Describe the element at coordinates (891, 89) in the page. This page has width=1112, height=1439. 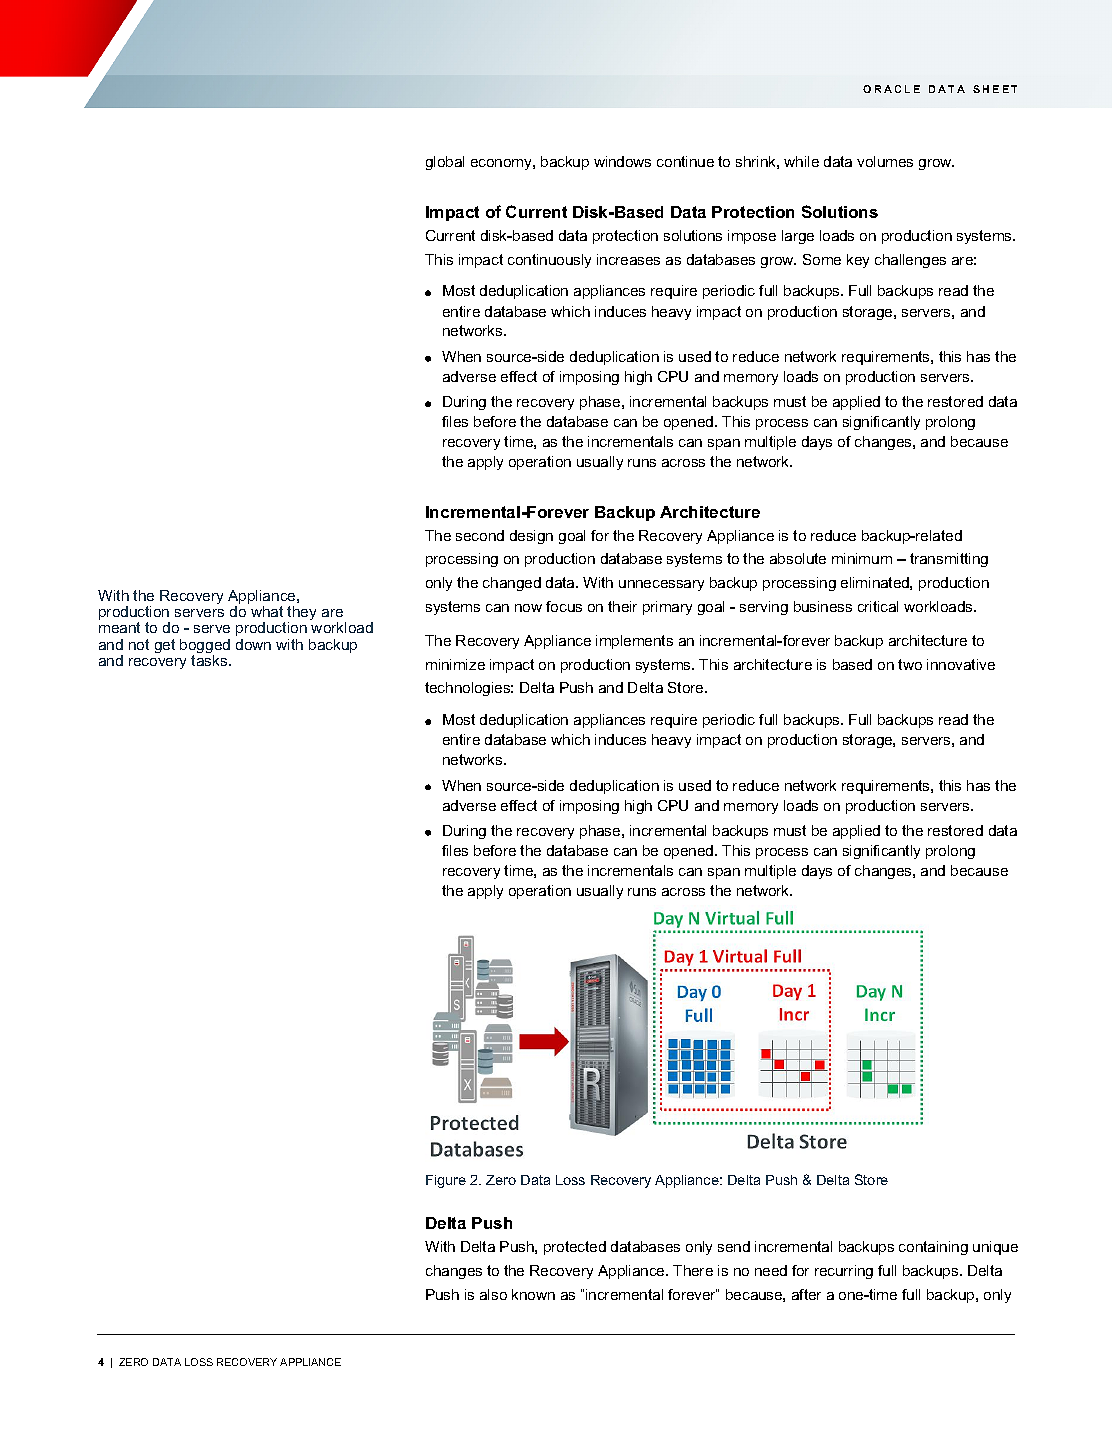
I see `ORACLE` at that location.
